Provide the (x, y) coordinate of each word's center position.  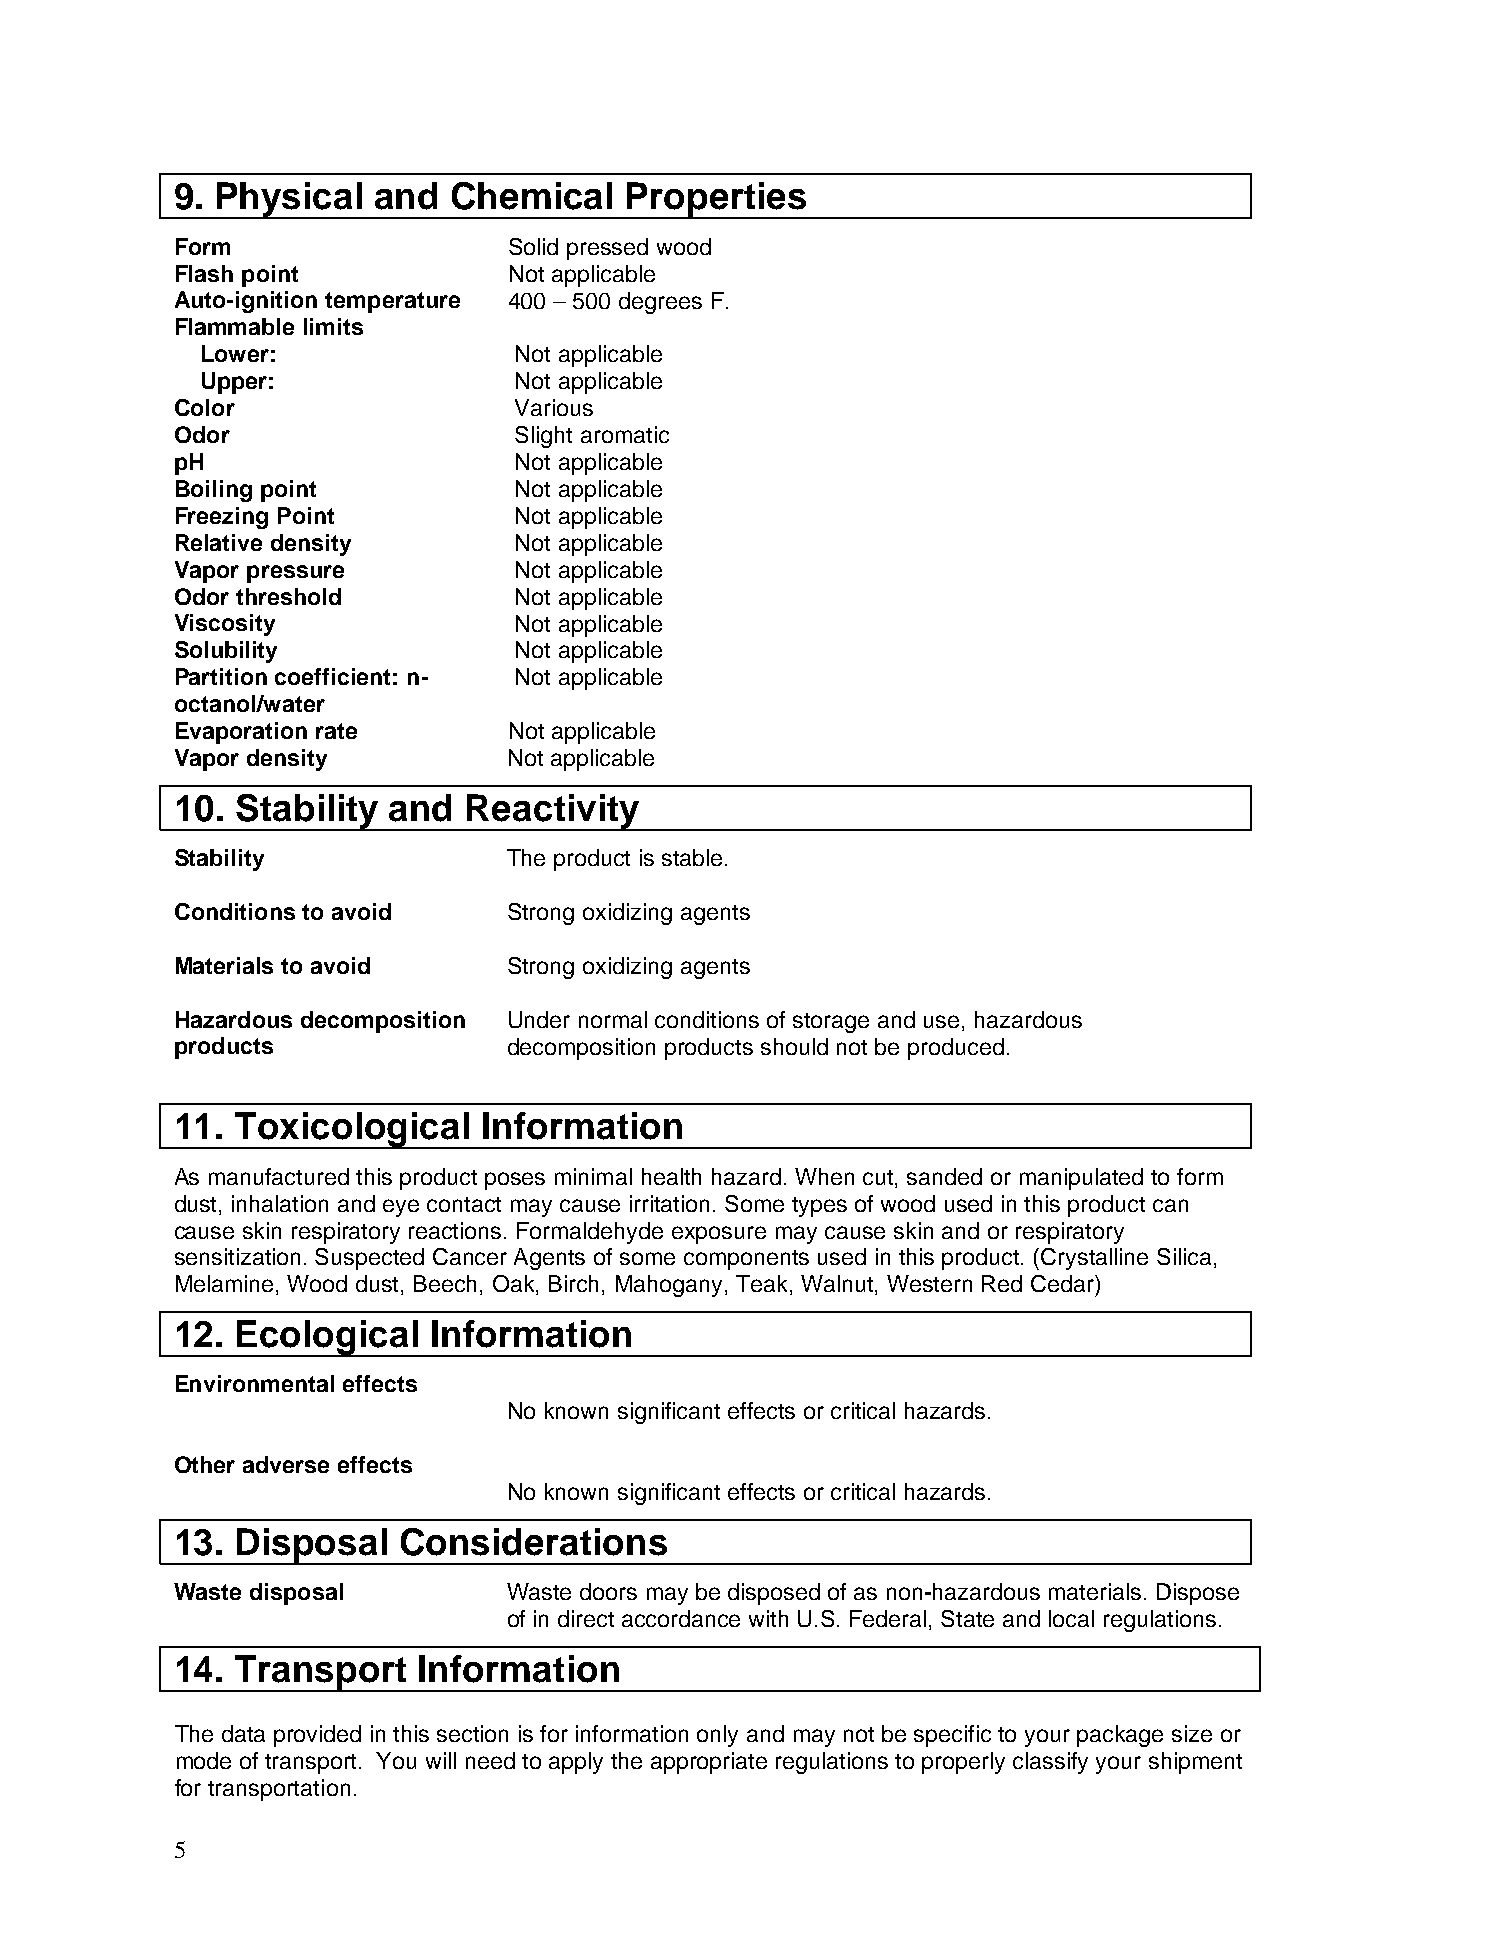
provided (317, 1736)
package (1120, 1736)
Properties (717, 200)
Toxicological (352, 1130)
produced (956, 1049)
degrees (660, 303)
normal (613, 1019)
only (717, 1736)
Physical (290, 200)
